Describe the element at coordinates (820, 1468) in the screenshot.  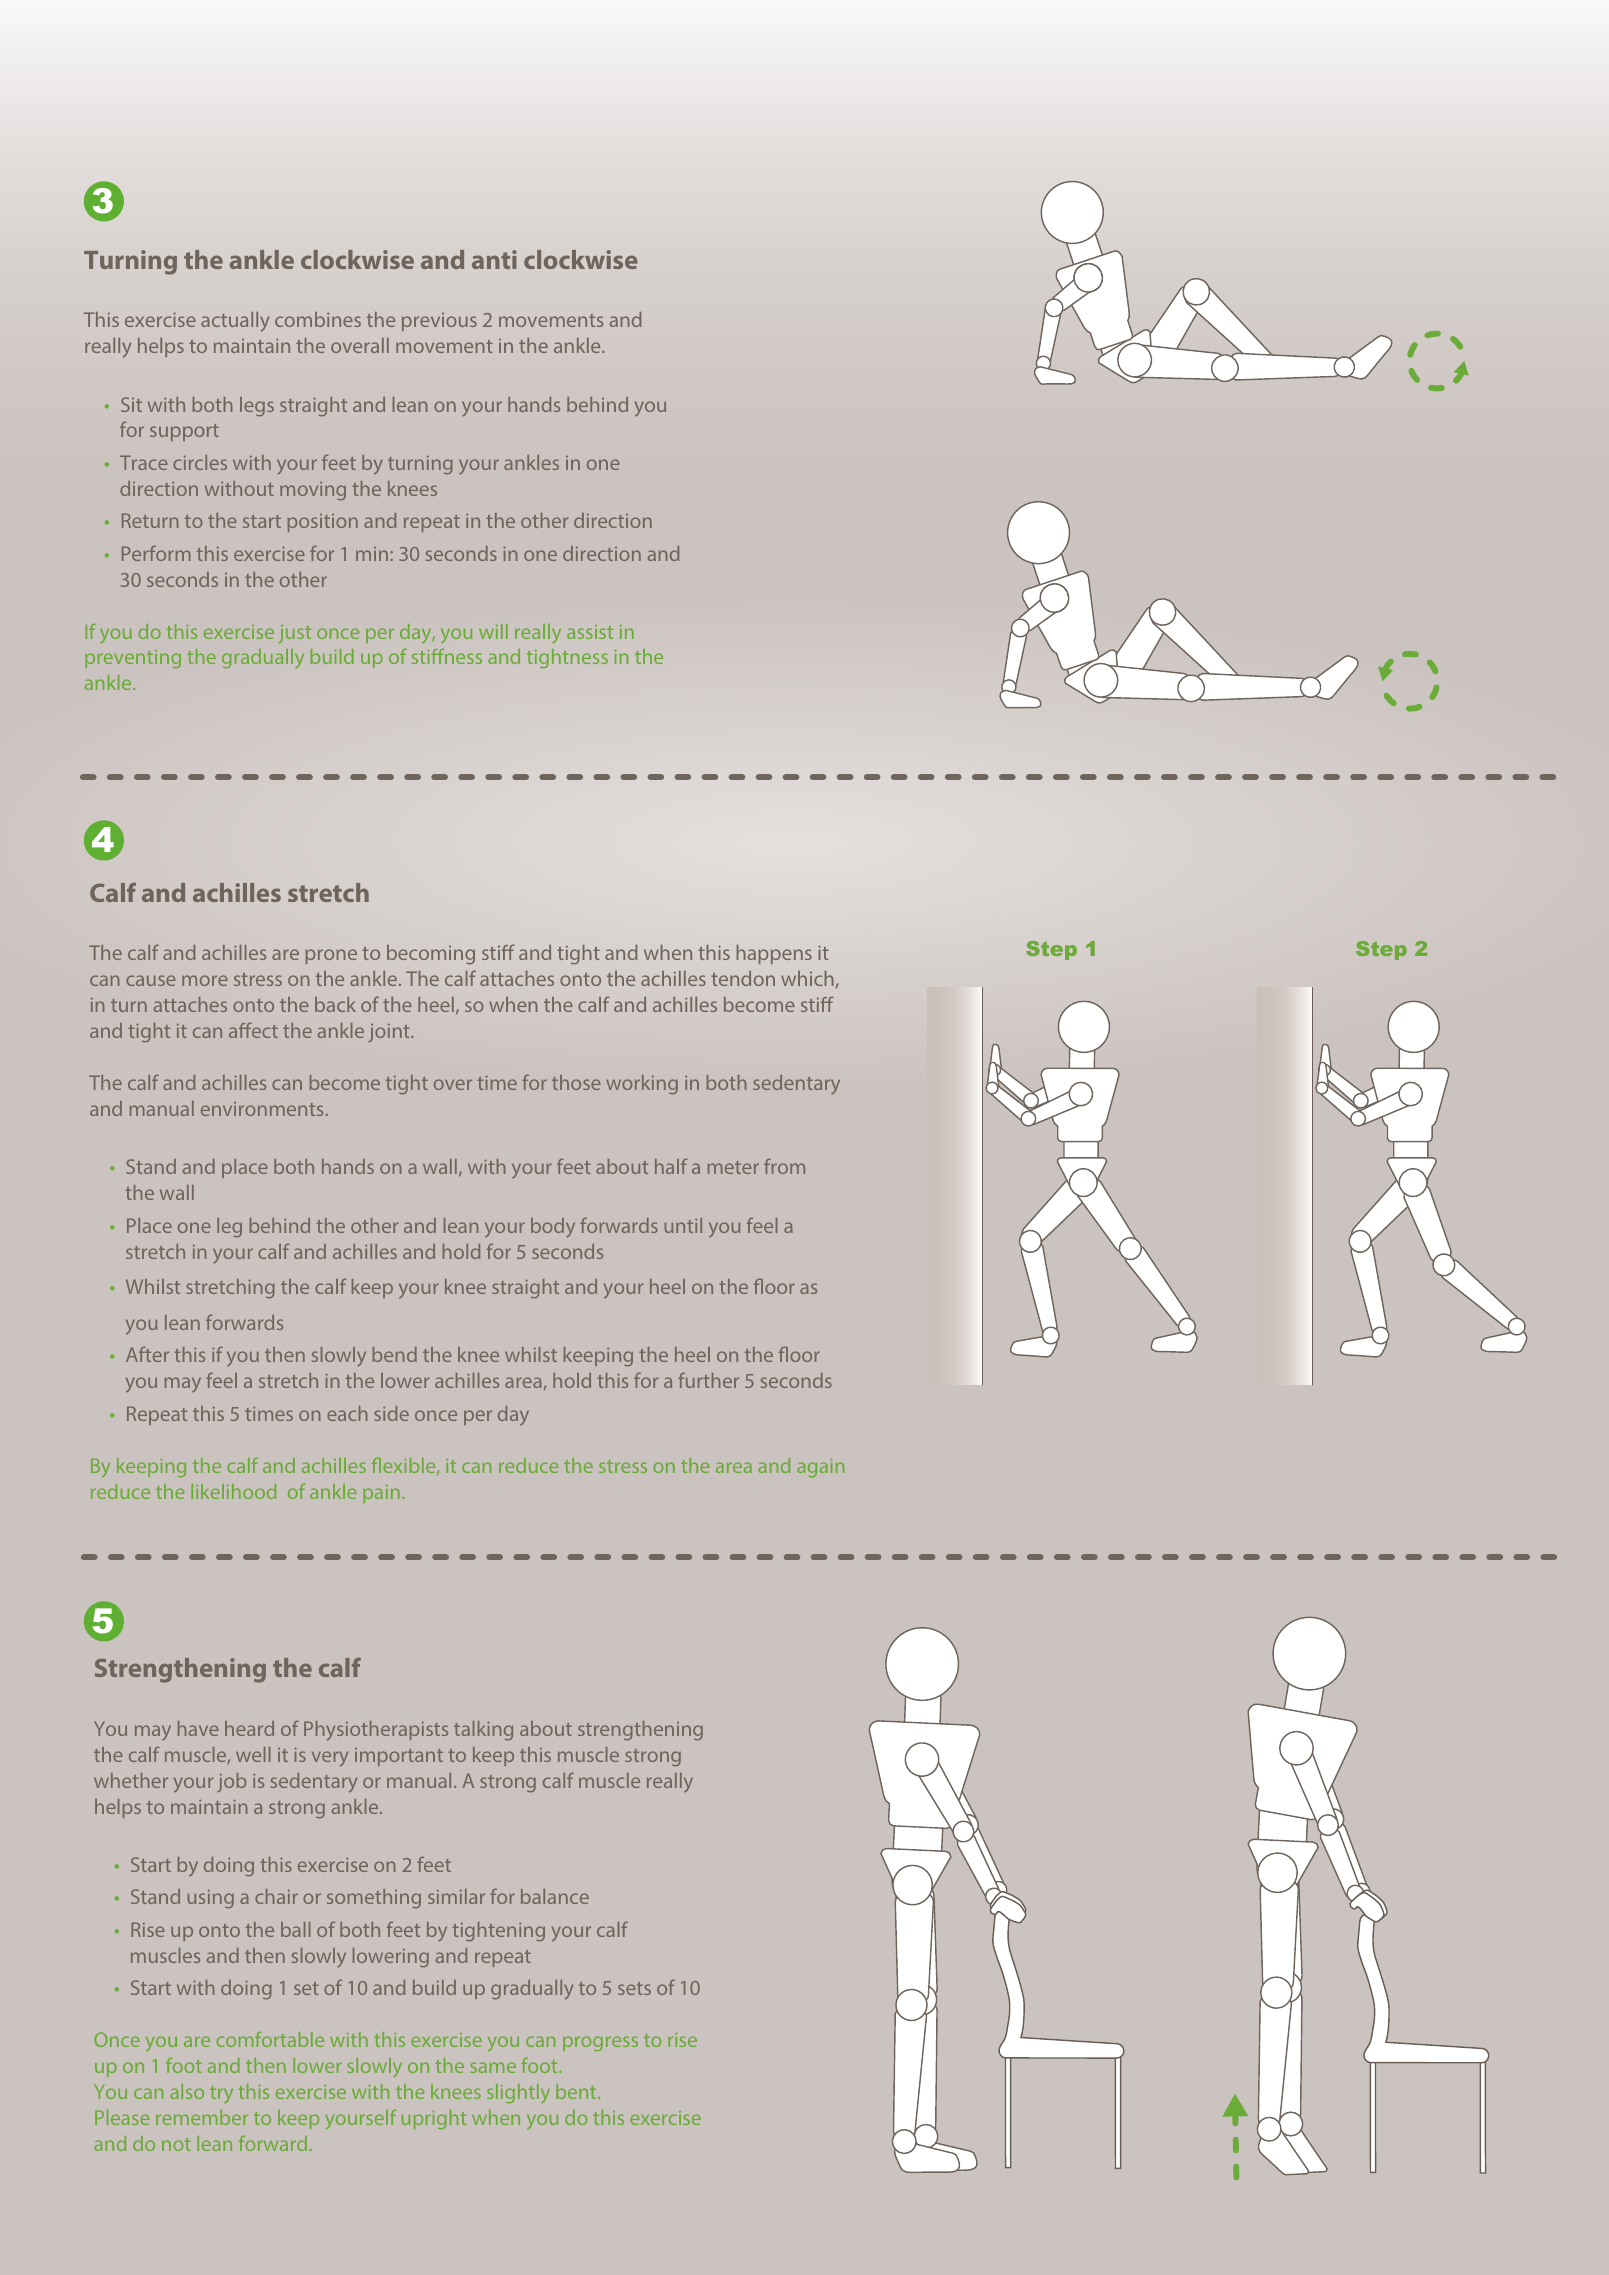
I see `again` at that location.
